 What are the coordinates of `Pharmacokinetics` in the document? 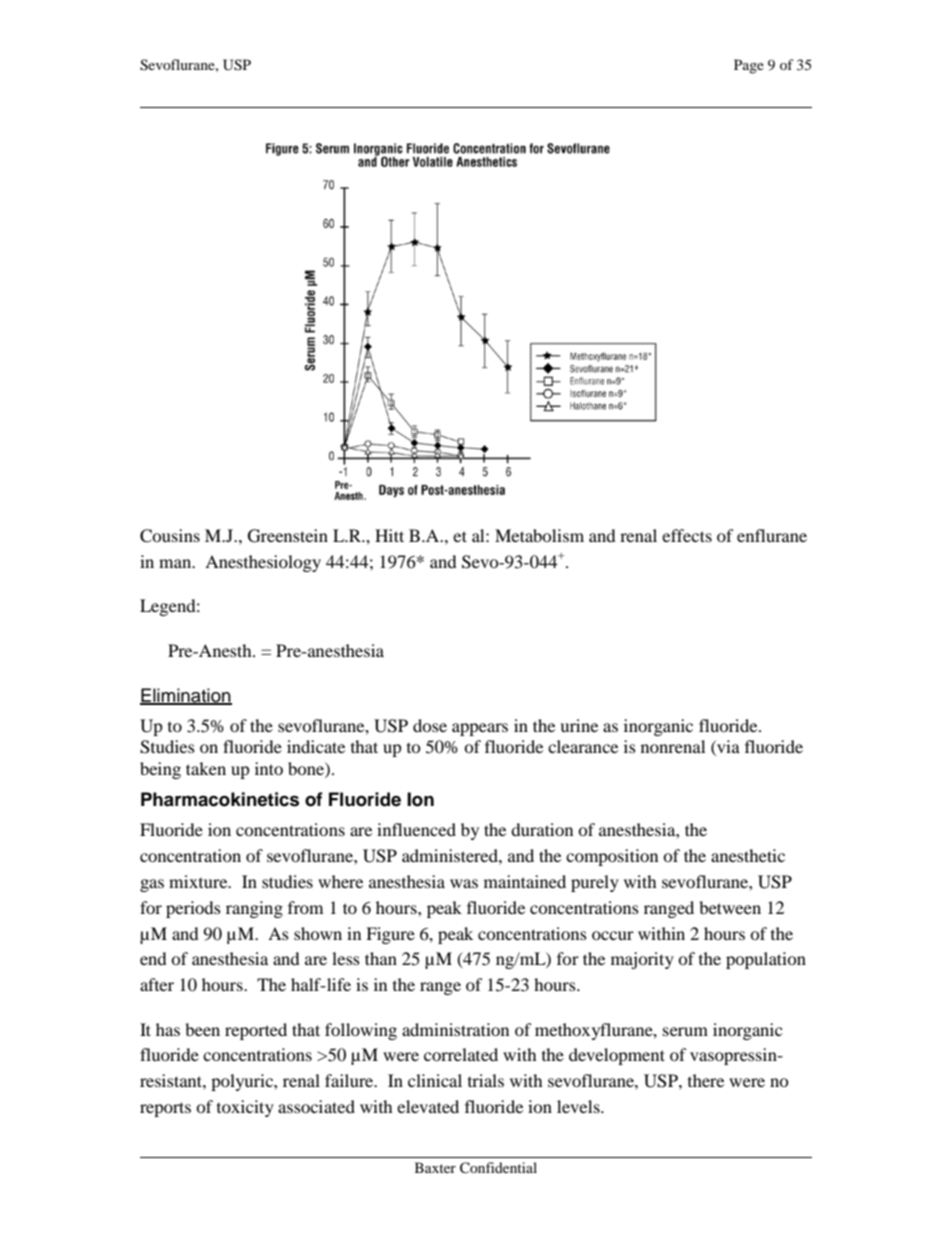 It's located at (220, 799).
